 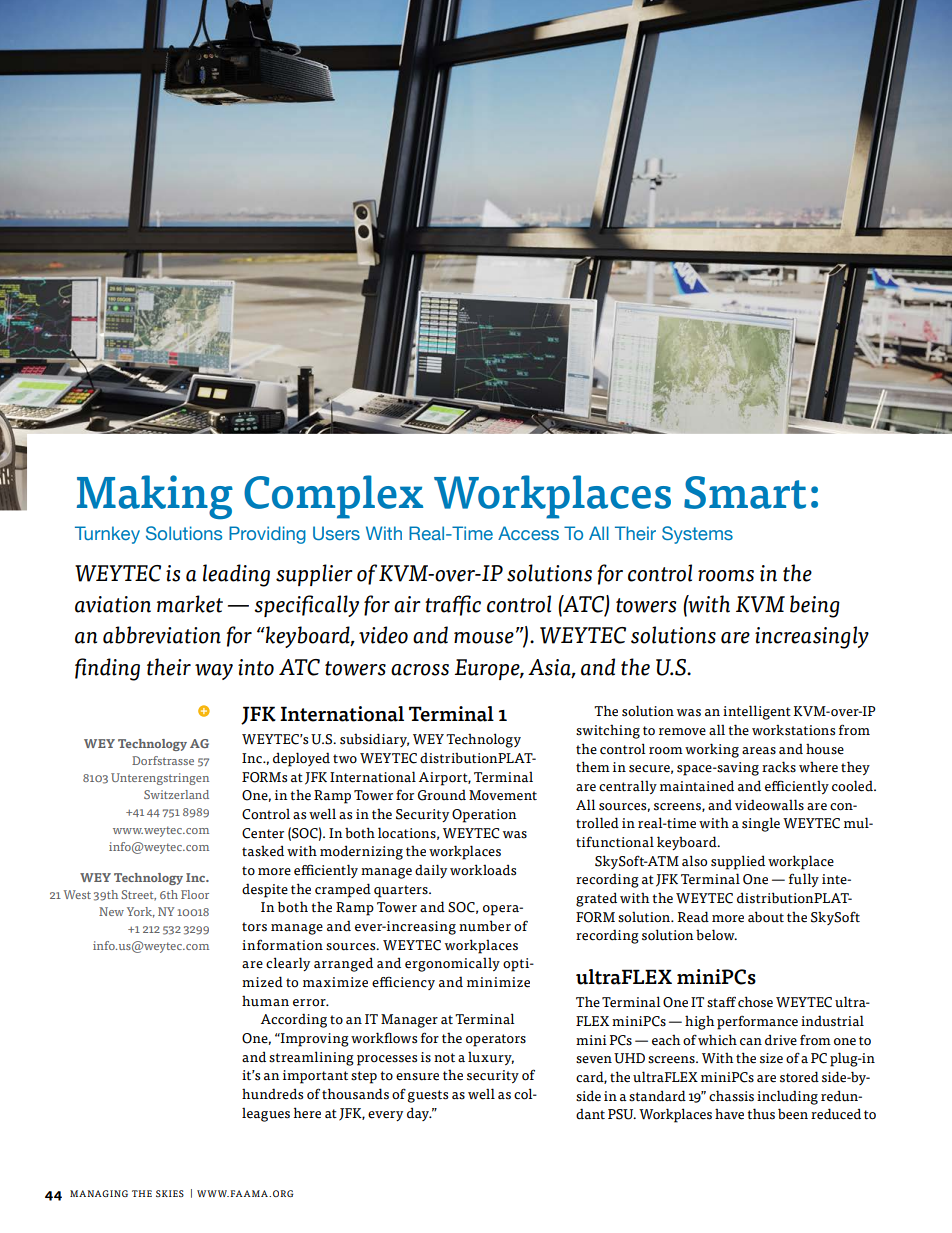 What do you see at coordinates (815, 606) in the screenshot?
I see `being` at bounding box center [815, 606].
